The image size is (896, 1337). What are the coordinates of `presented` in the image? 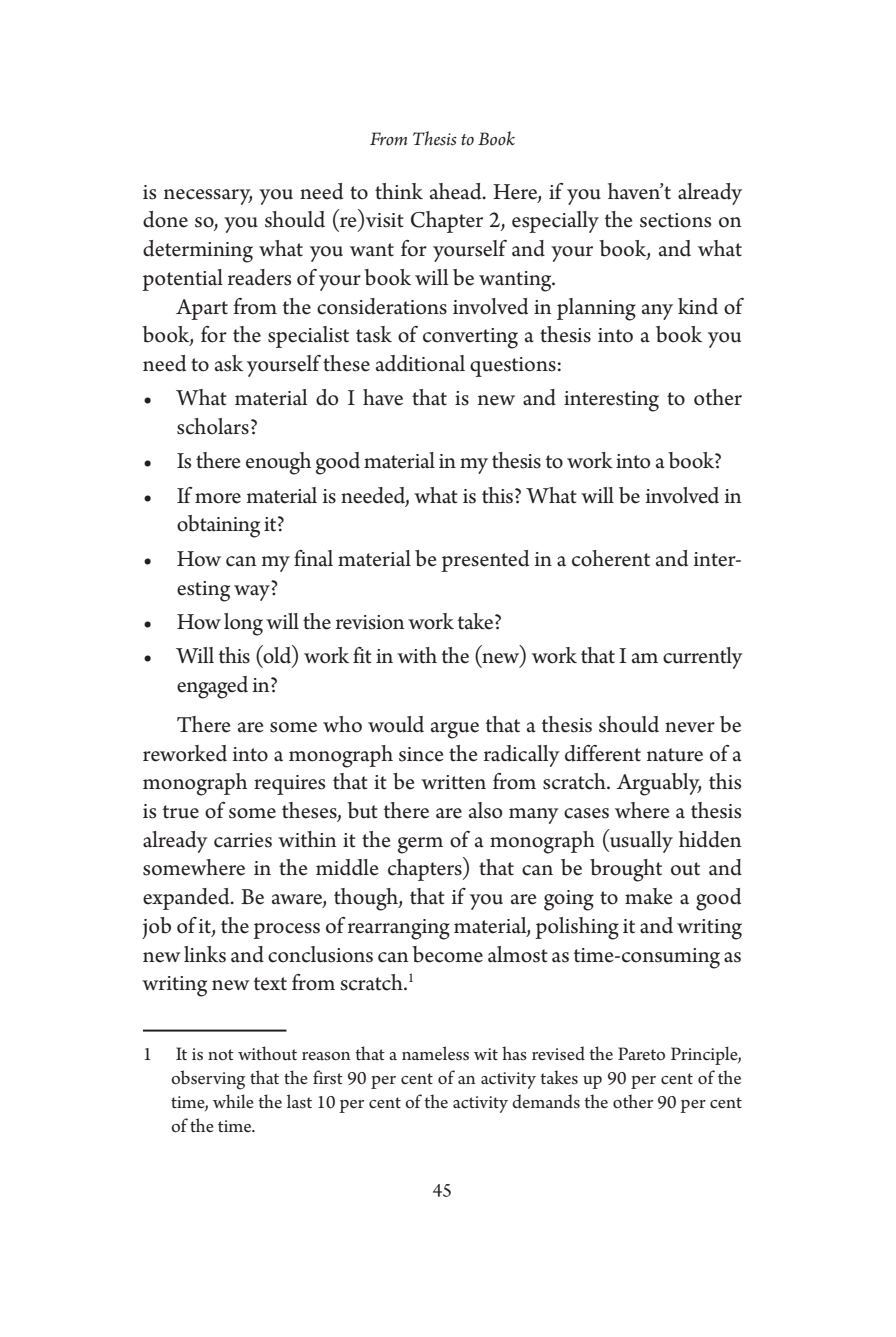 It's located at (485, 561).
